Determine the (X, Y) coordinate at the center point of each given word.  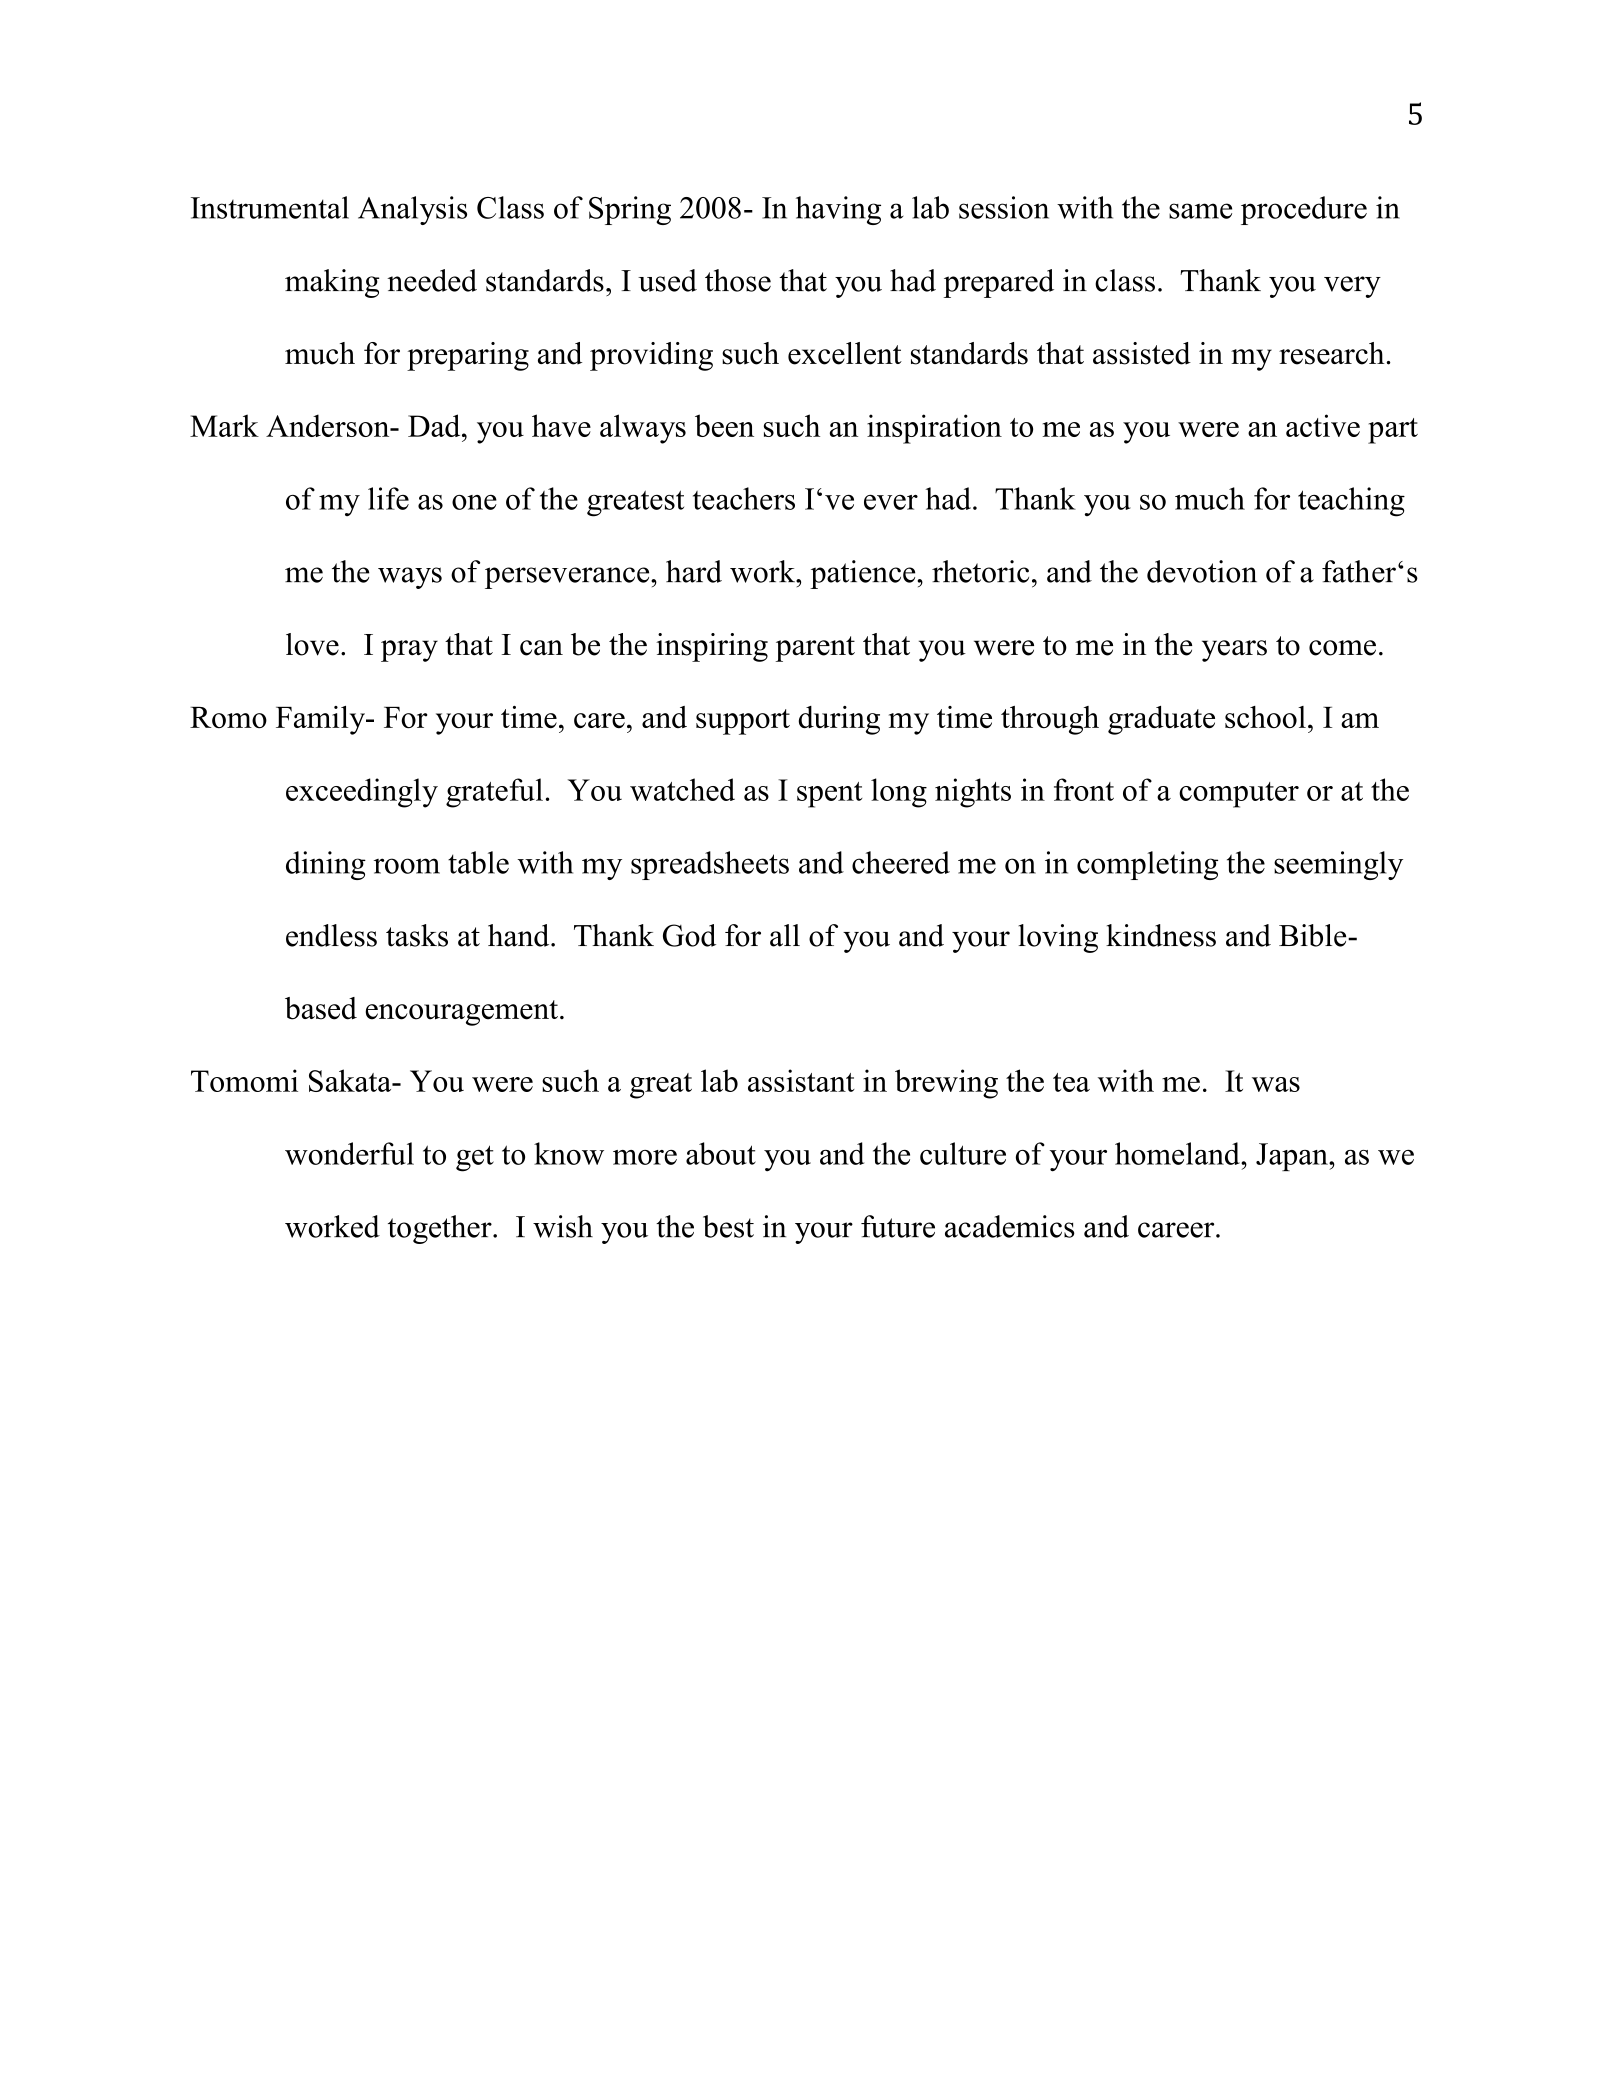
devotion (1202, 571)
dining (326, 865)
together (441, 1229)
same (1200, 211)
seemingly (1338, 865)
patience (864, 574)
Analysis (412, 210)
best (728, 1226)
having (838, 210)
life (388, 498)
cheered (901, 862)
